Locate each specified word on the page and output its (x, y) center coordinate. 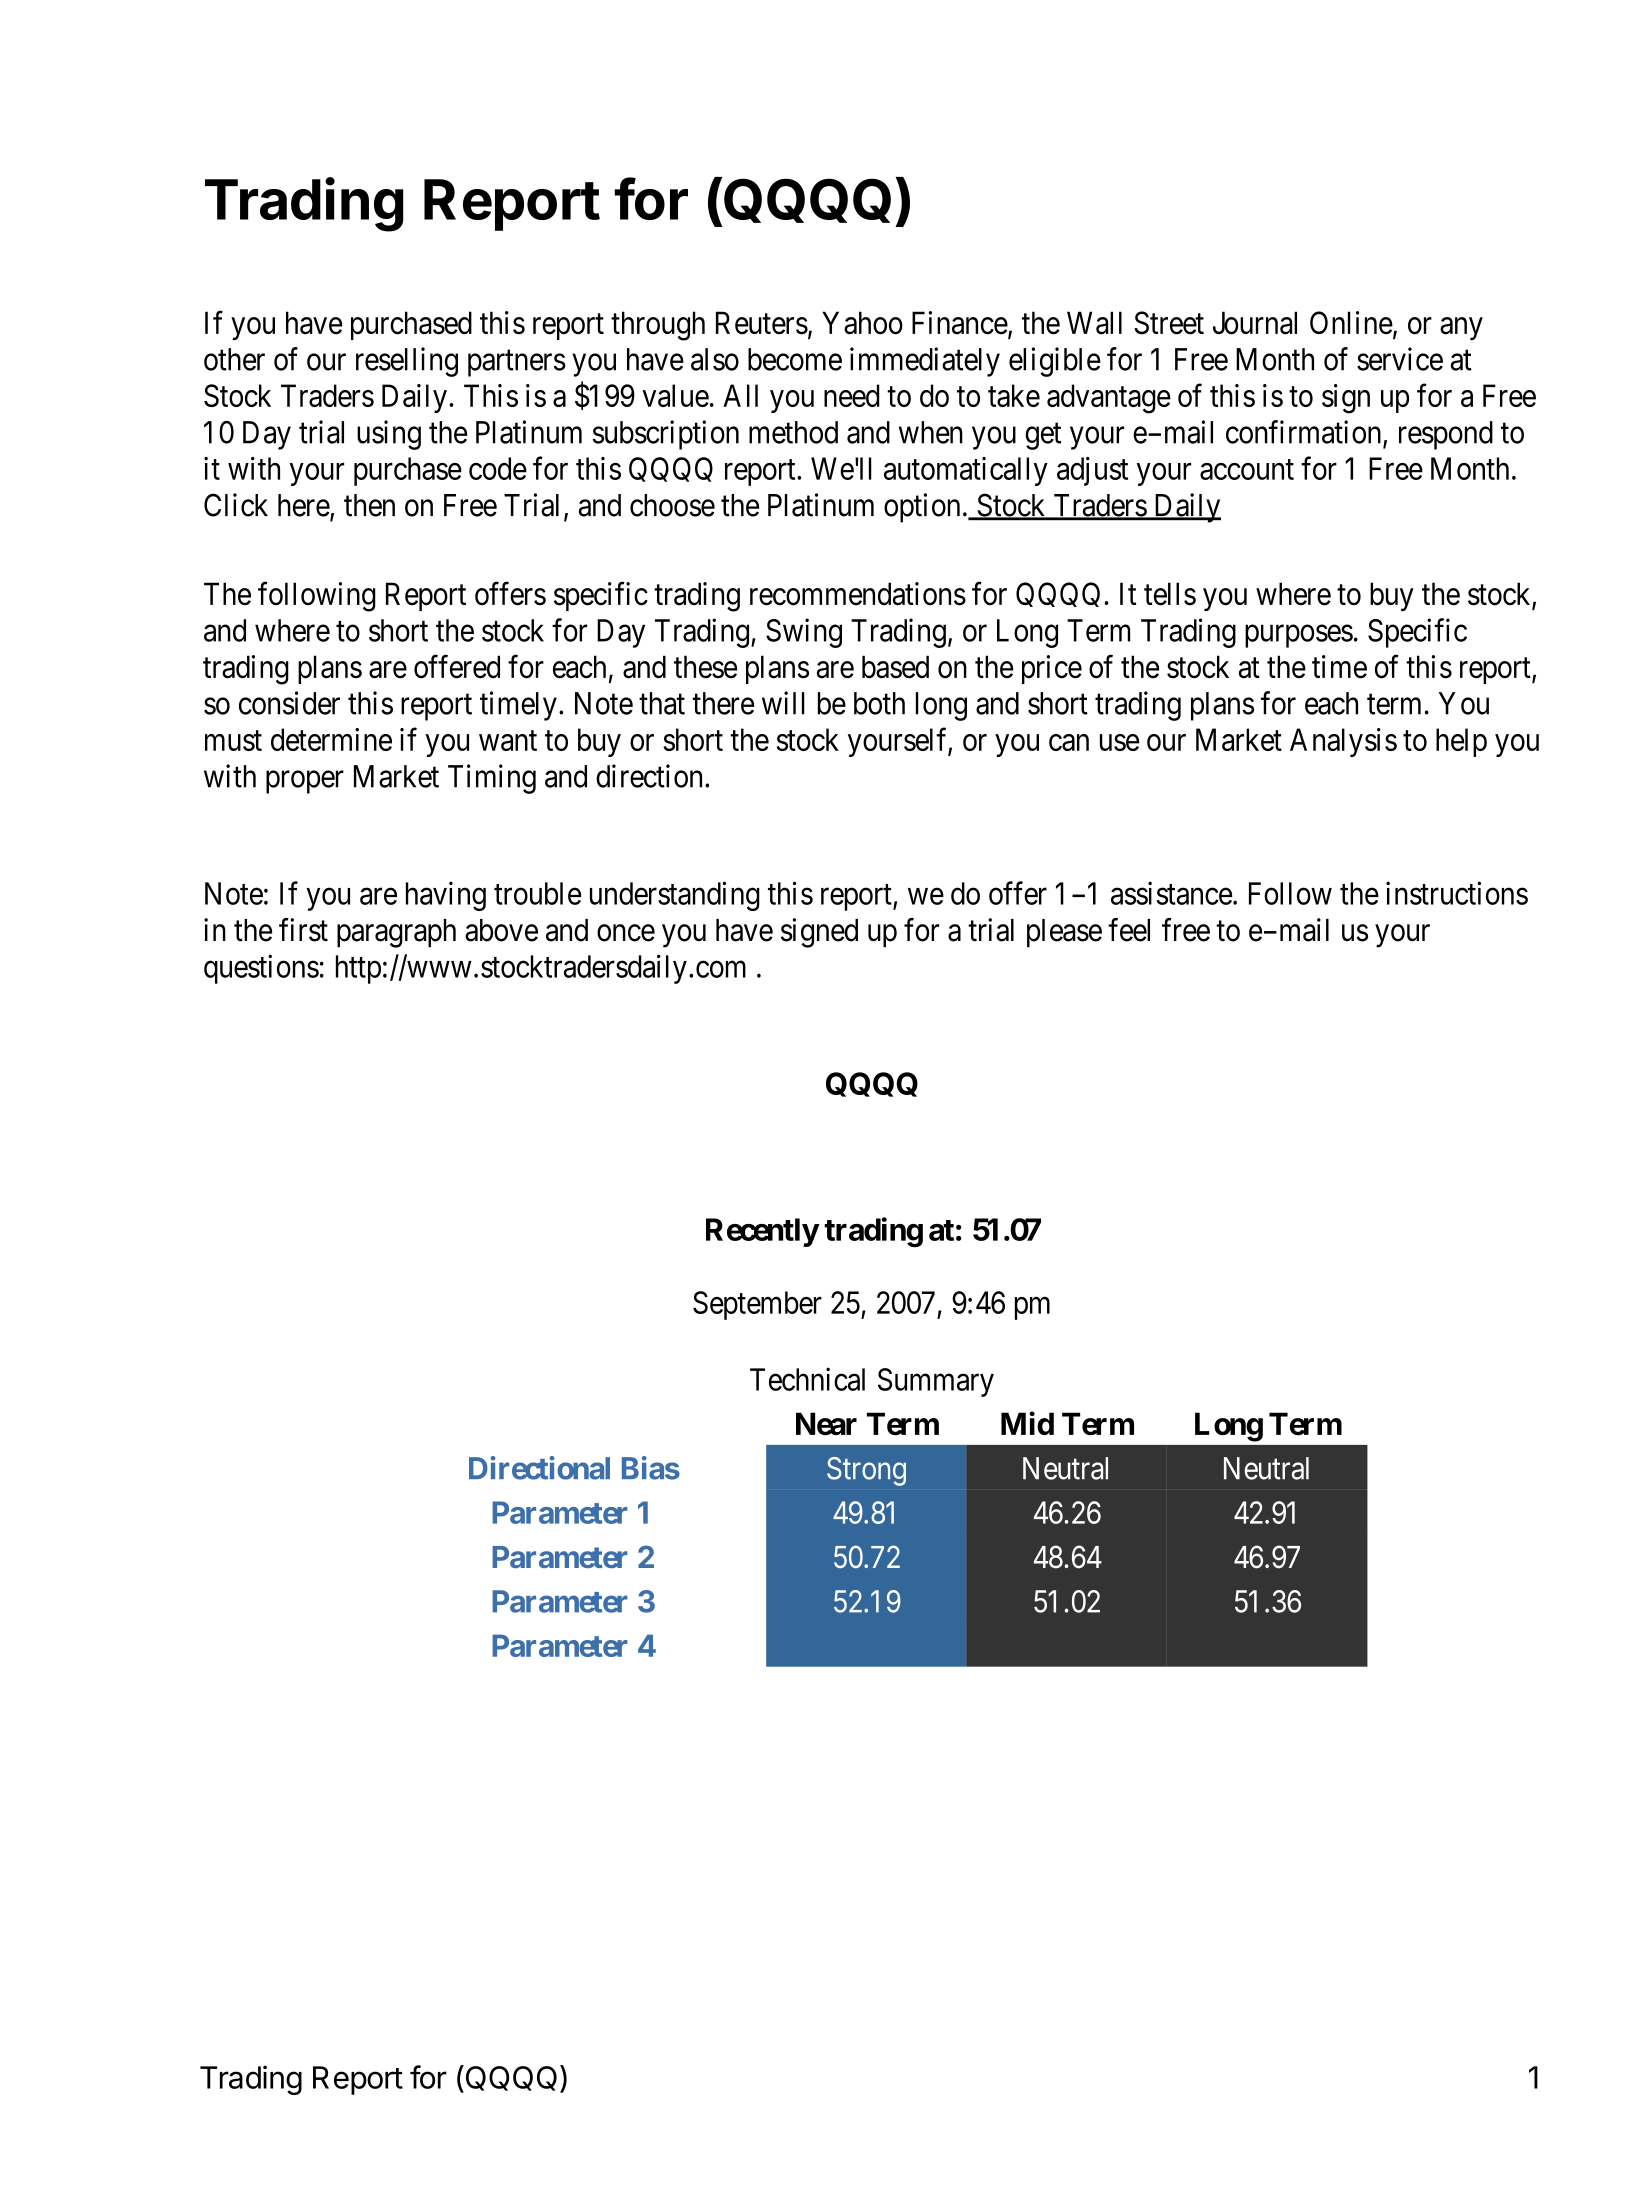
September (757, 1305)
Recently (762, 1232)
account (1247, 470)
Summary (936, 1382)
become (795, 359)
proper (305, 782)
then (369, 505)
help (1461, 742)
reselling (407, 362)
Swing (804, 633)
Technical (807, 1379)
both (879, 703)
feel (1129, 930)
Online (1351, 323)
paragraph (396, 933)
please (1064, 933)
